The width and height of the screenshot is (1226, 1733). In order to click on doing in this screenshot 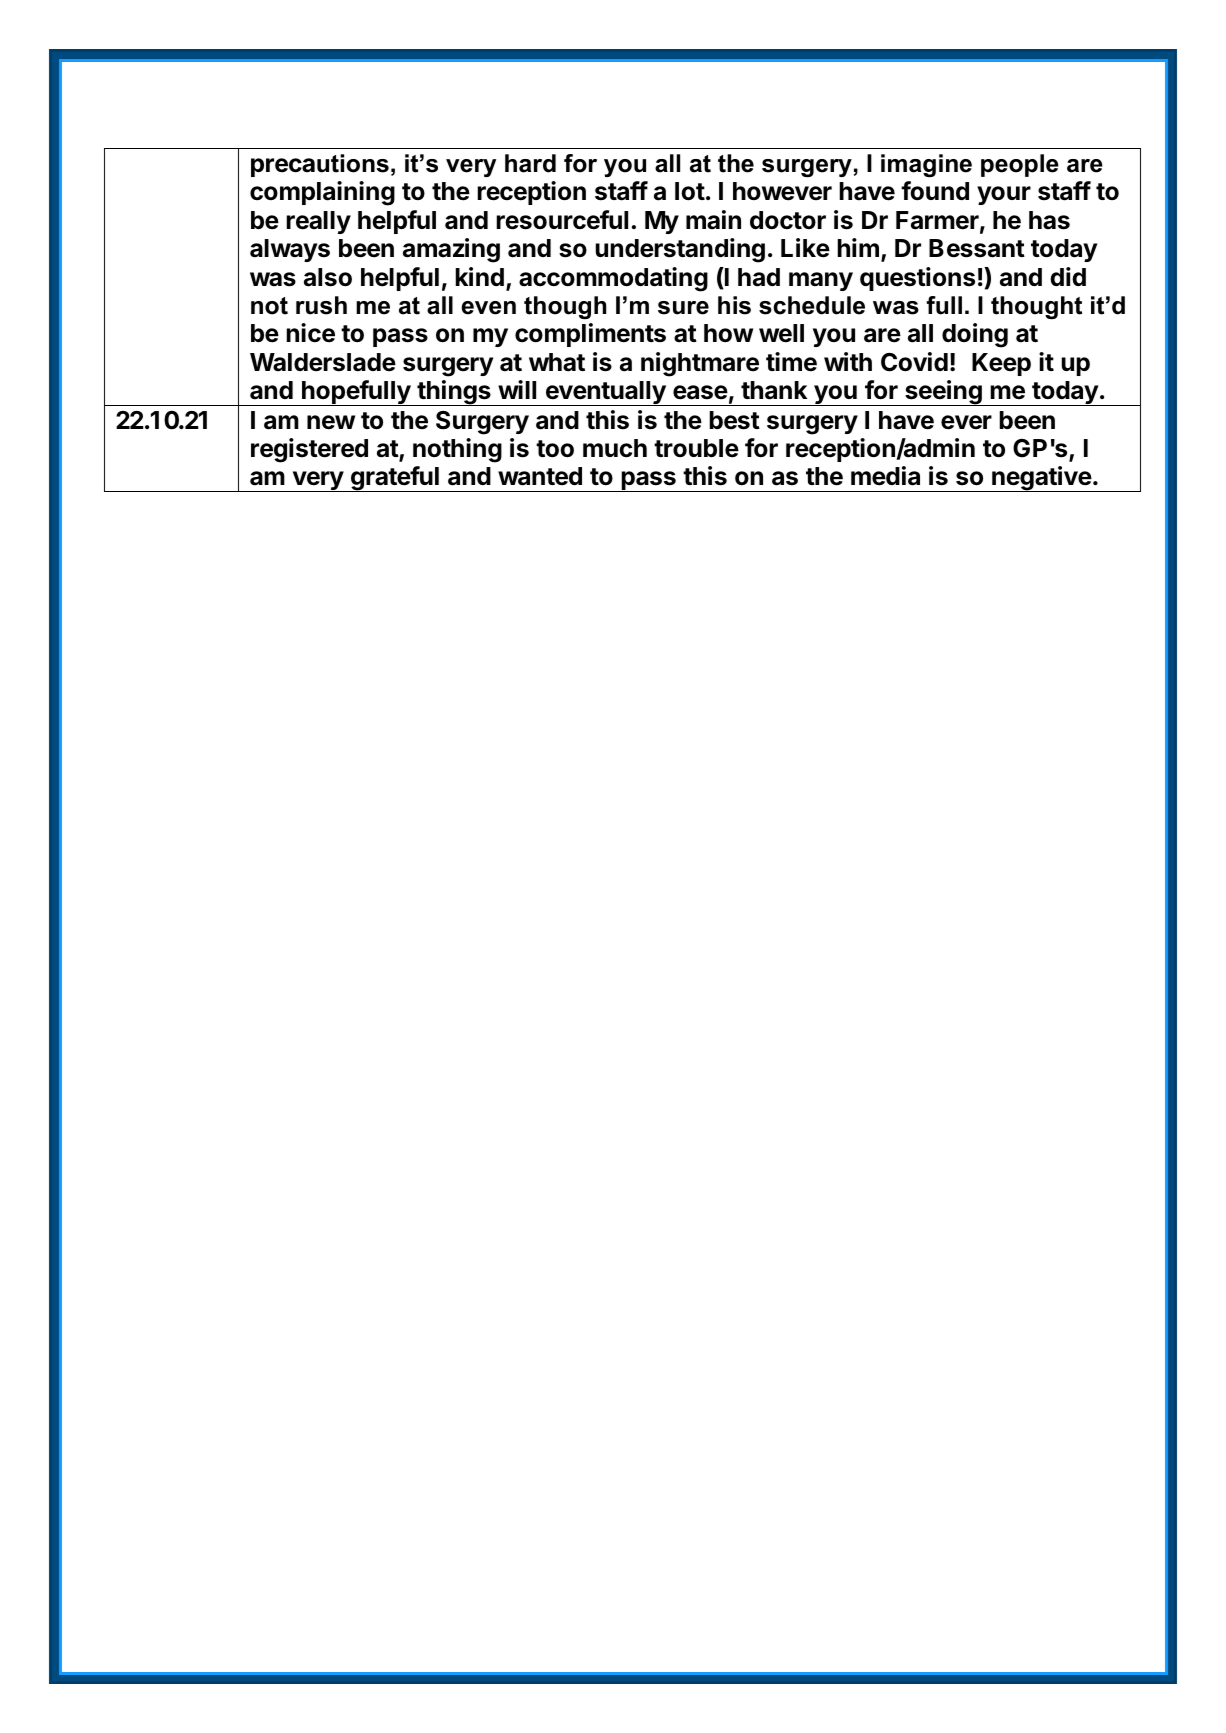, I will do `click(975, 335)`.
